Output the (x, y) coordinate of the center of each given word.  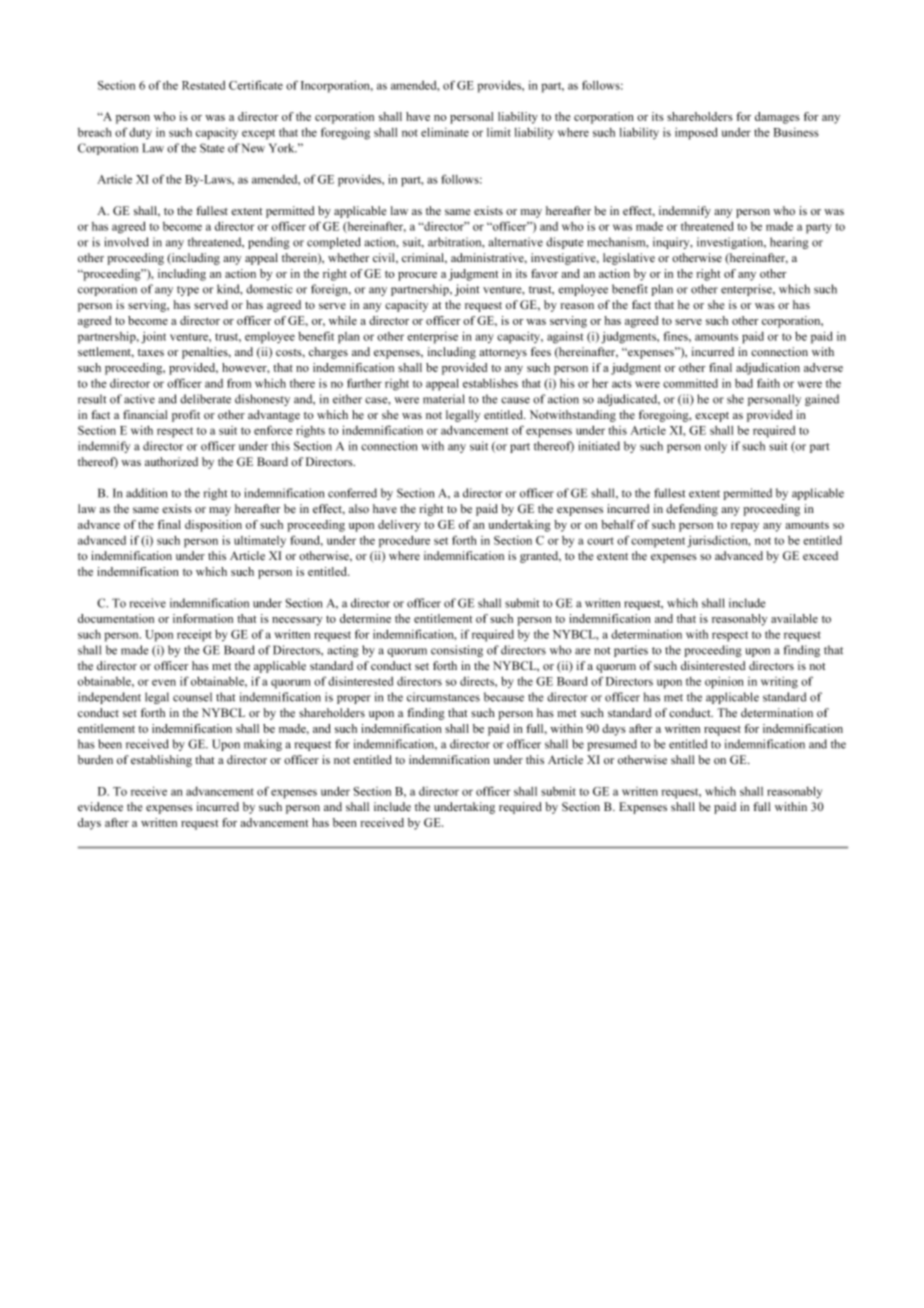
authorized (171, 462)
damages (777, 118)
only (716, 447)
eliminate (445, 132)
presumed (612, 745)
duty (140, 133)
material (444, 399)
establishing (161, 761)
